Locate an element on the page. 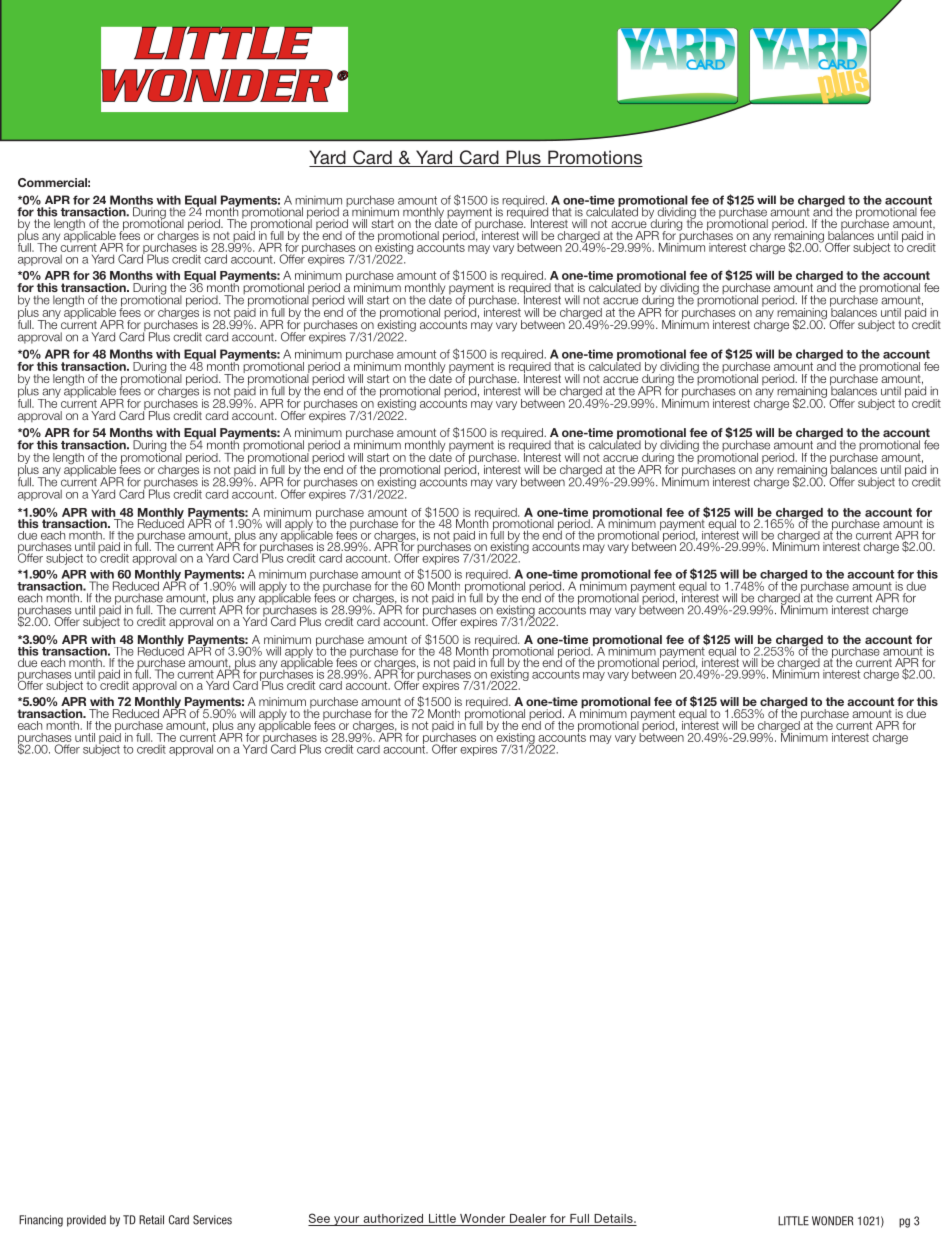 This page has width=952, height=1233. See is located at coordinates (319, 1218).
